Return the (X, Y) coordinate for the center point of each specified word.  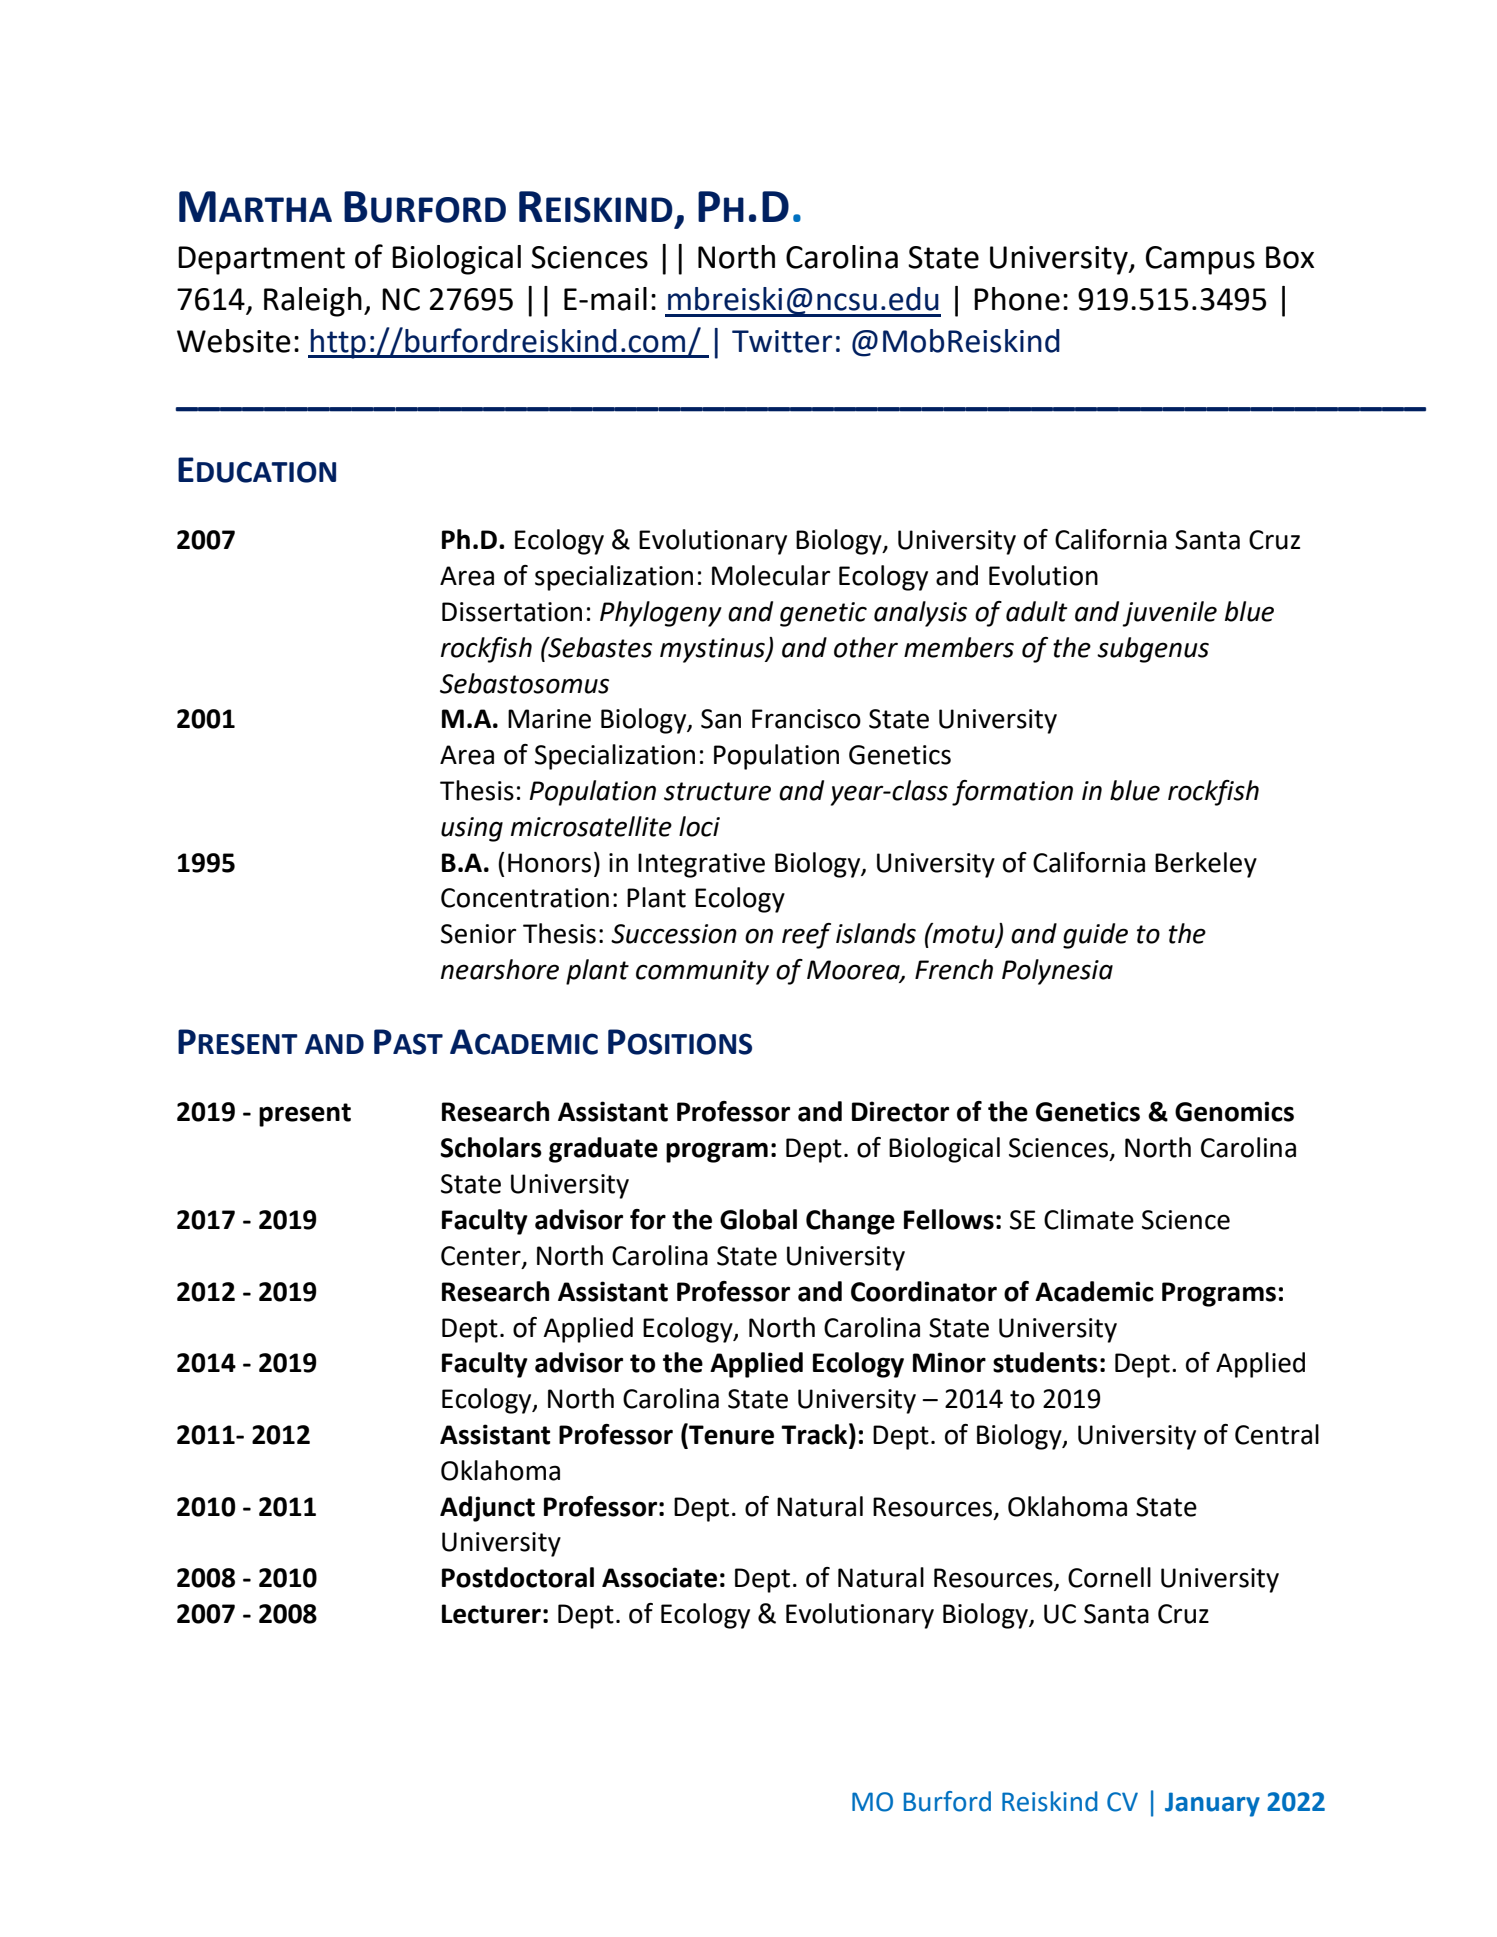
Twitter (782, 341)
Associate (659, 1577)
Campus (1200, 260)
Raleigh (313, 302)
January (1212, 1804)
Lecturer (491, 1614)
